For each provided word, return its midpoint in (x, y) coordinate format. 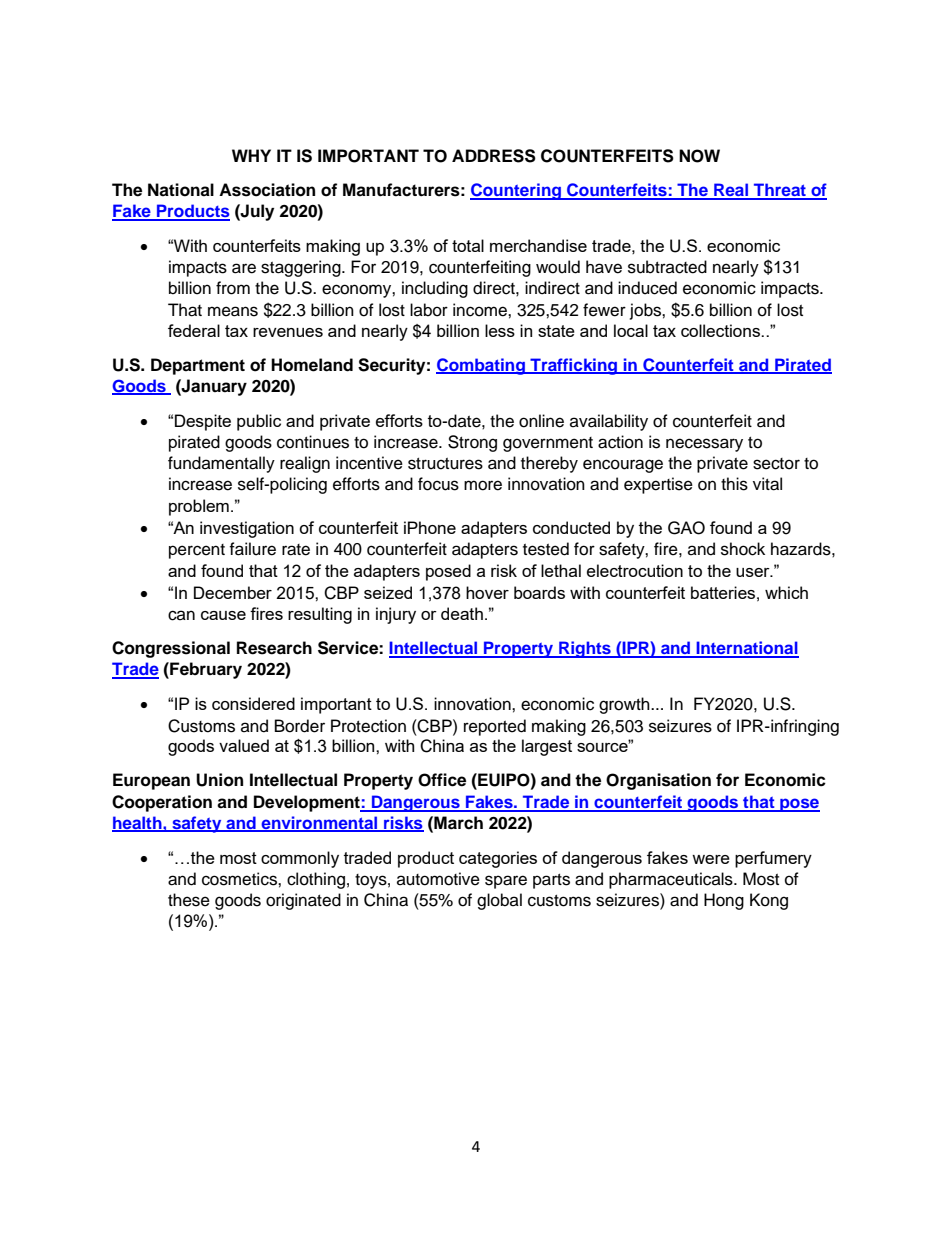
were (711, 859)
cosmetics (240, 879)
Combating (481, 366)
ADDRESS (494, 156)
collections (721, 330)
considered (253, 703)
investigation (247, 529)
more (483, 485)
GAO (686, 528)
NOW (699, 156)
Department (198, 366)
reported (495, 727)
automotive (438, 879)
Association (267, 190)
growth (625, 705)
